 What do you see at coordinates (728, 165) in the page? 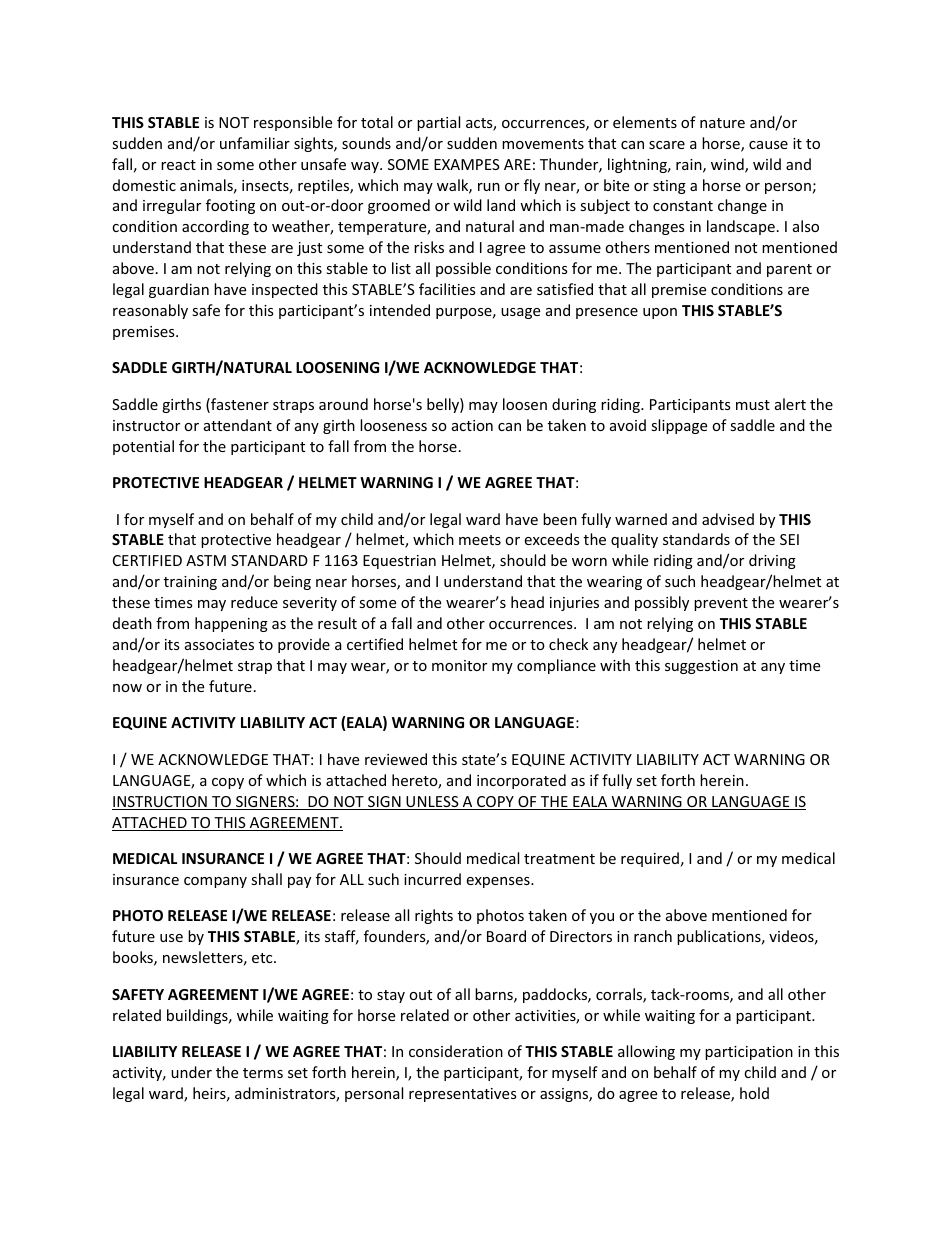
I see `wind` at bounding box center [728, 165].
